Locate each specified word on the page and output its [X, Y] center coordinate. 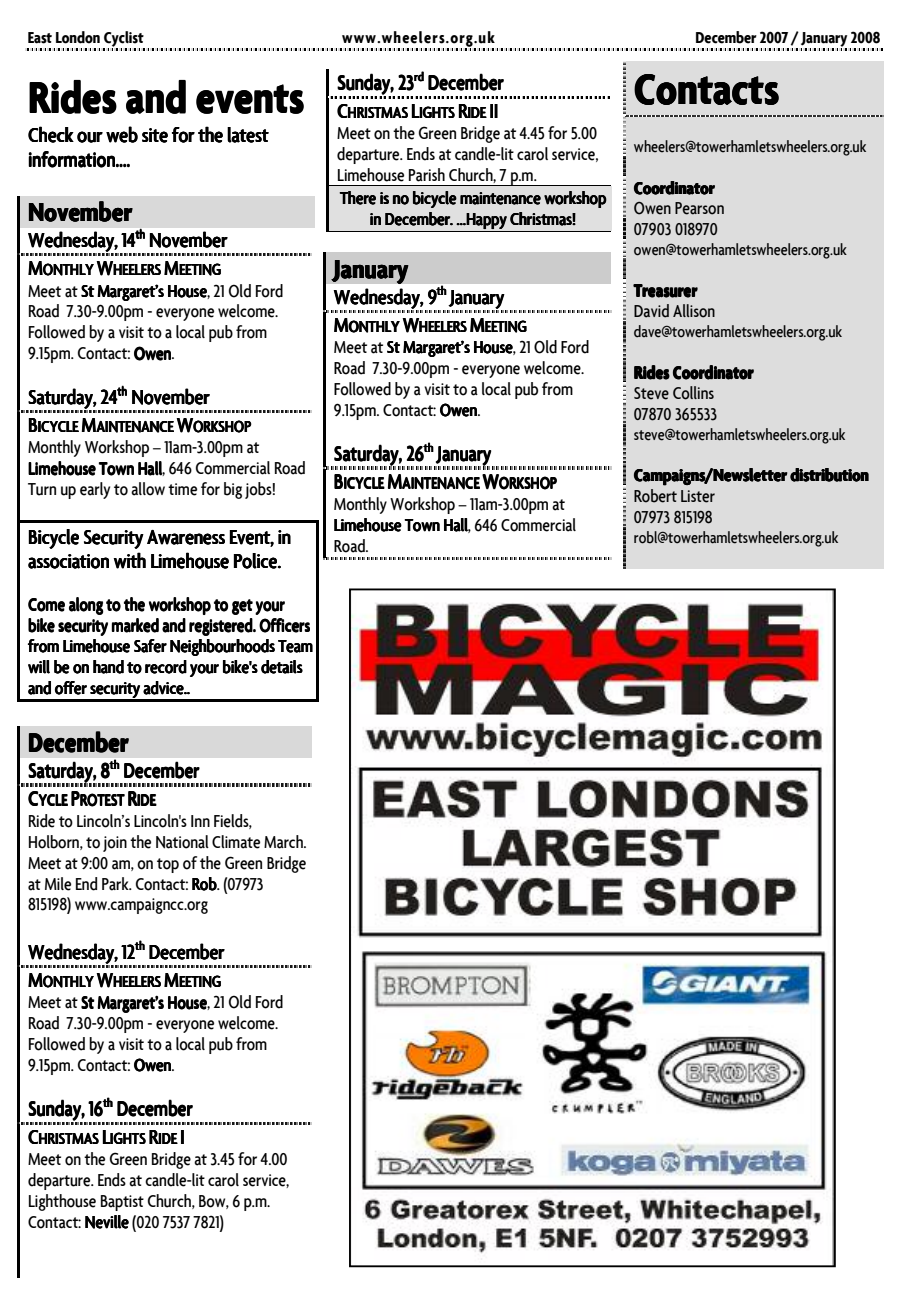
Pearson [699, 208]
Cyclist [124, 40]
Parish [427, 175]
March [284, 842]
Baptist [122, 1203]
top [168, 865]
